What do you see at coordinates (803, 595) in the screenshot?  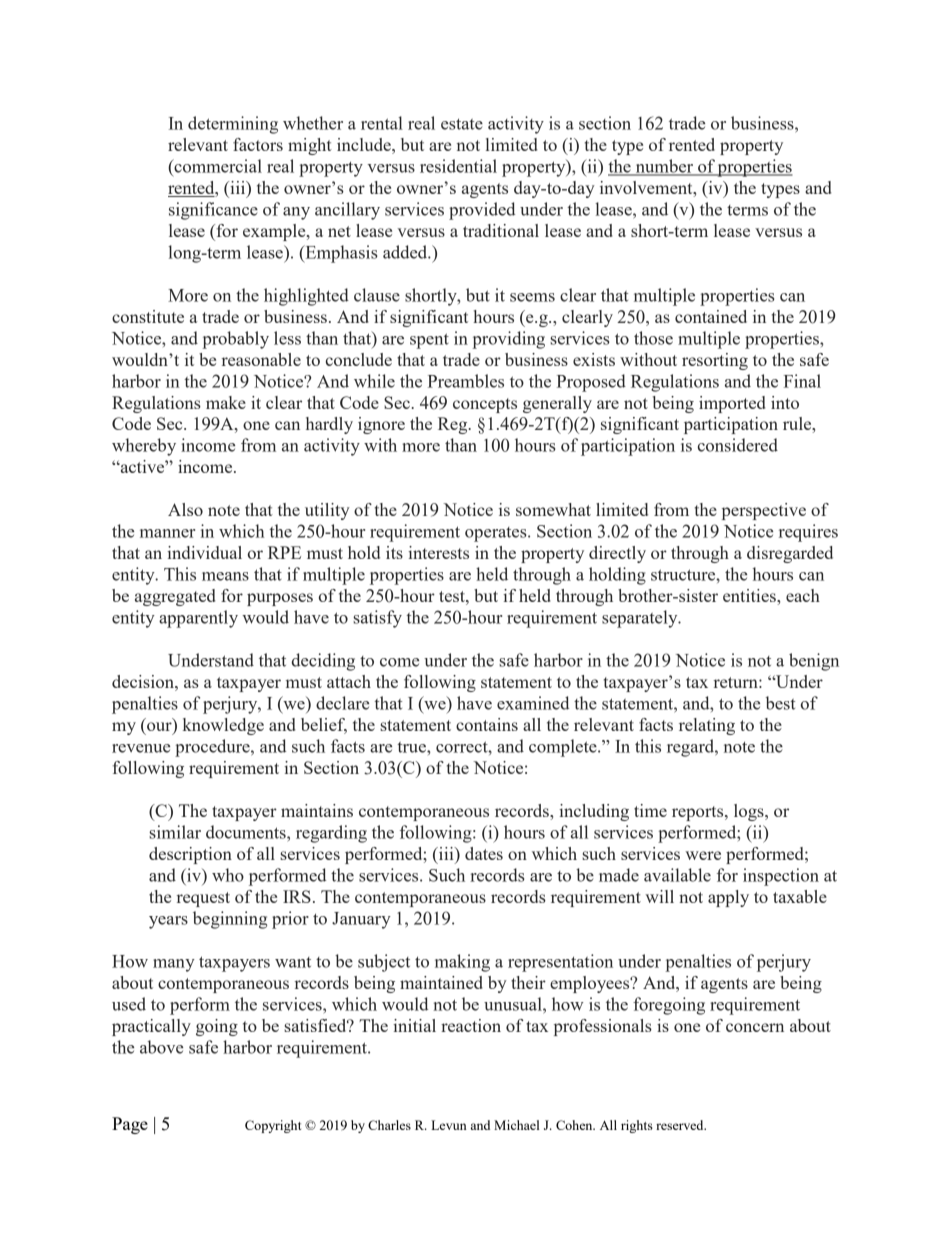 I see `each` at bounding box center [803, 595].
